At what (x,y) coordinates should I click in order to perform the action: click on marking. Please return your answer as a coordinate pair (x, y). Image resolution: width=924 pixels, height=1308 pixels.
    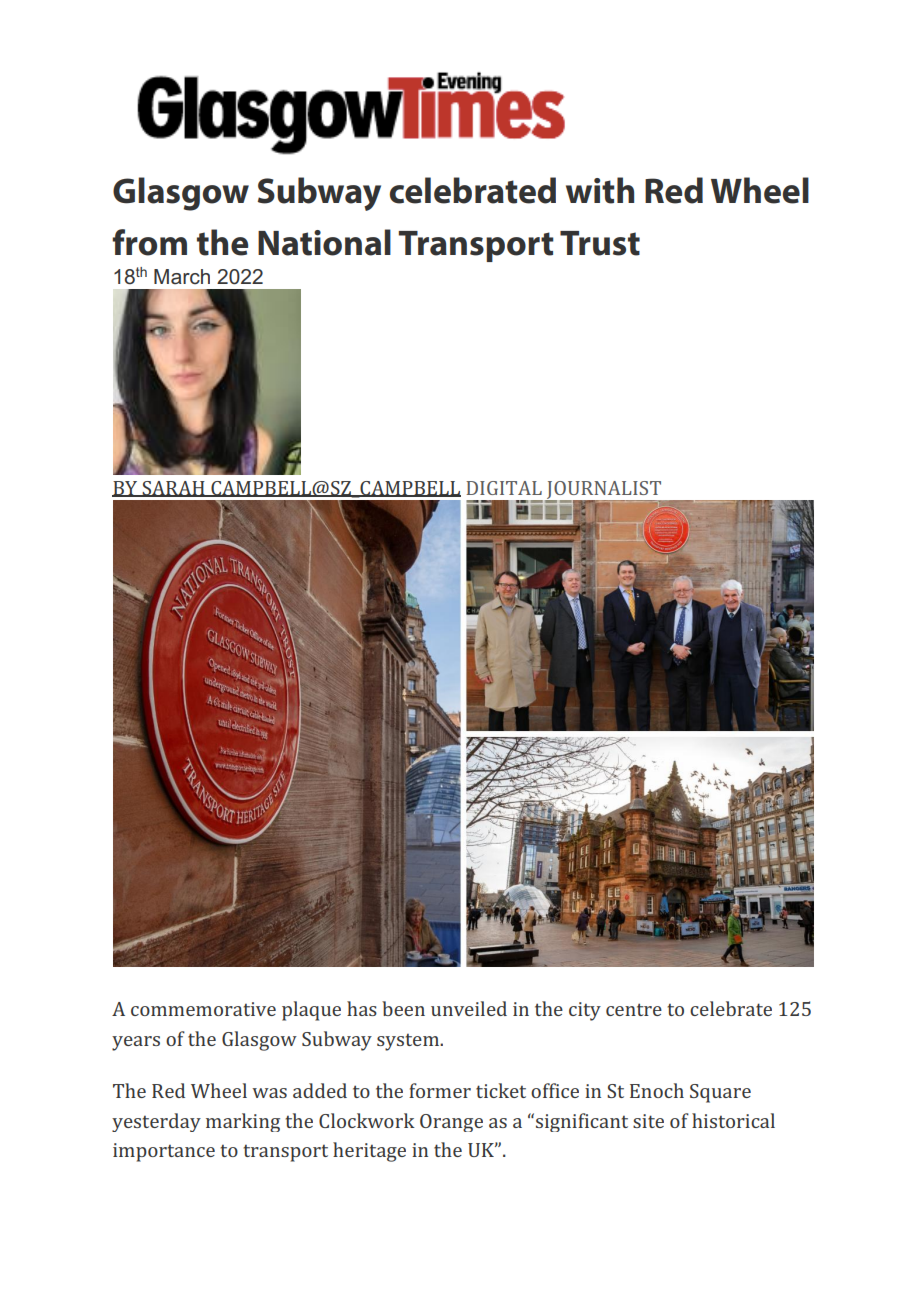
    Looking at the image, I should click on (243, 1122).
